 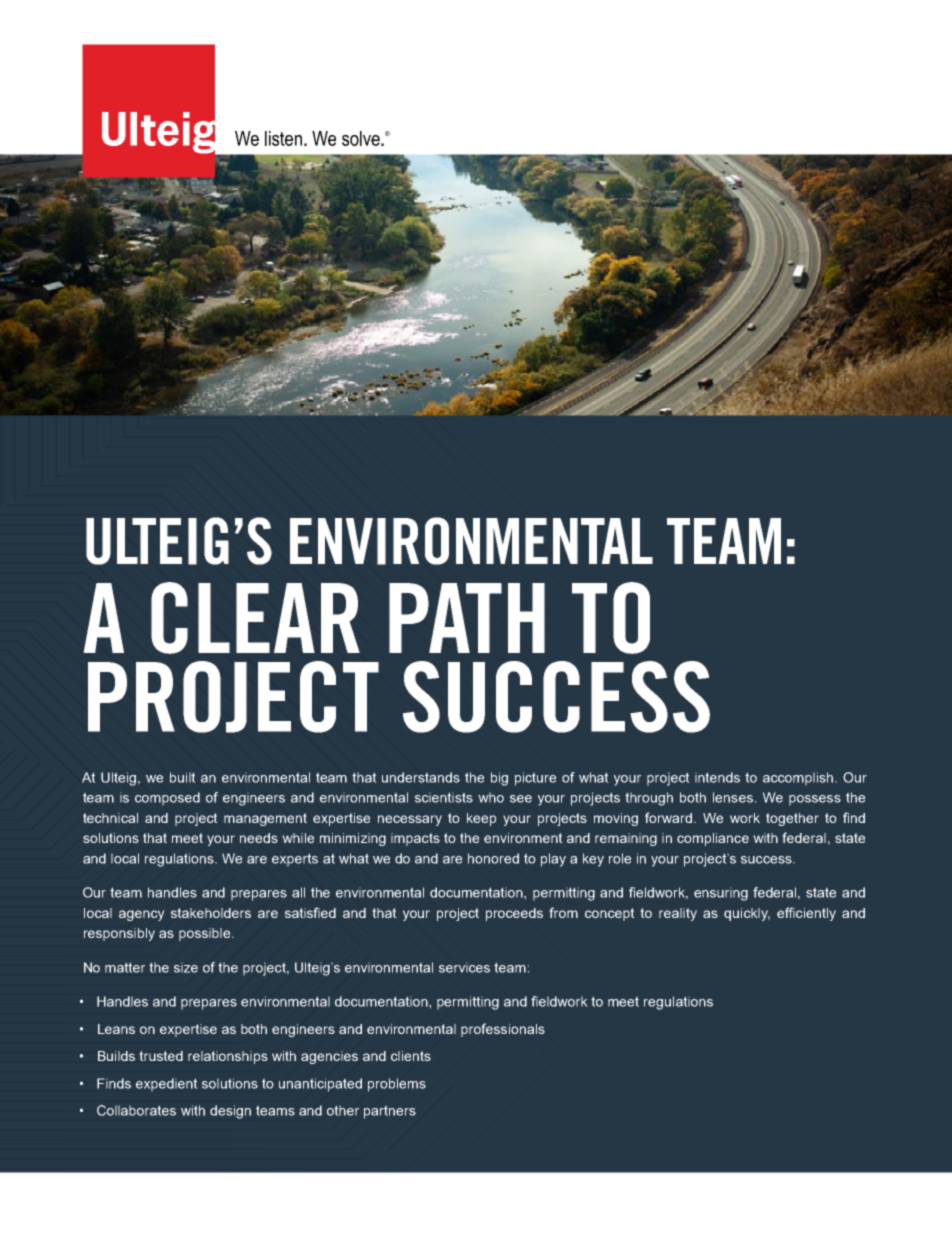 What do you see at coordinates (255, 618) in the document?
I see `CLEAR` at bounding box center [255, 618].
